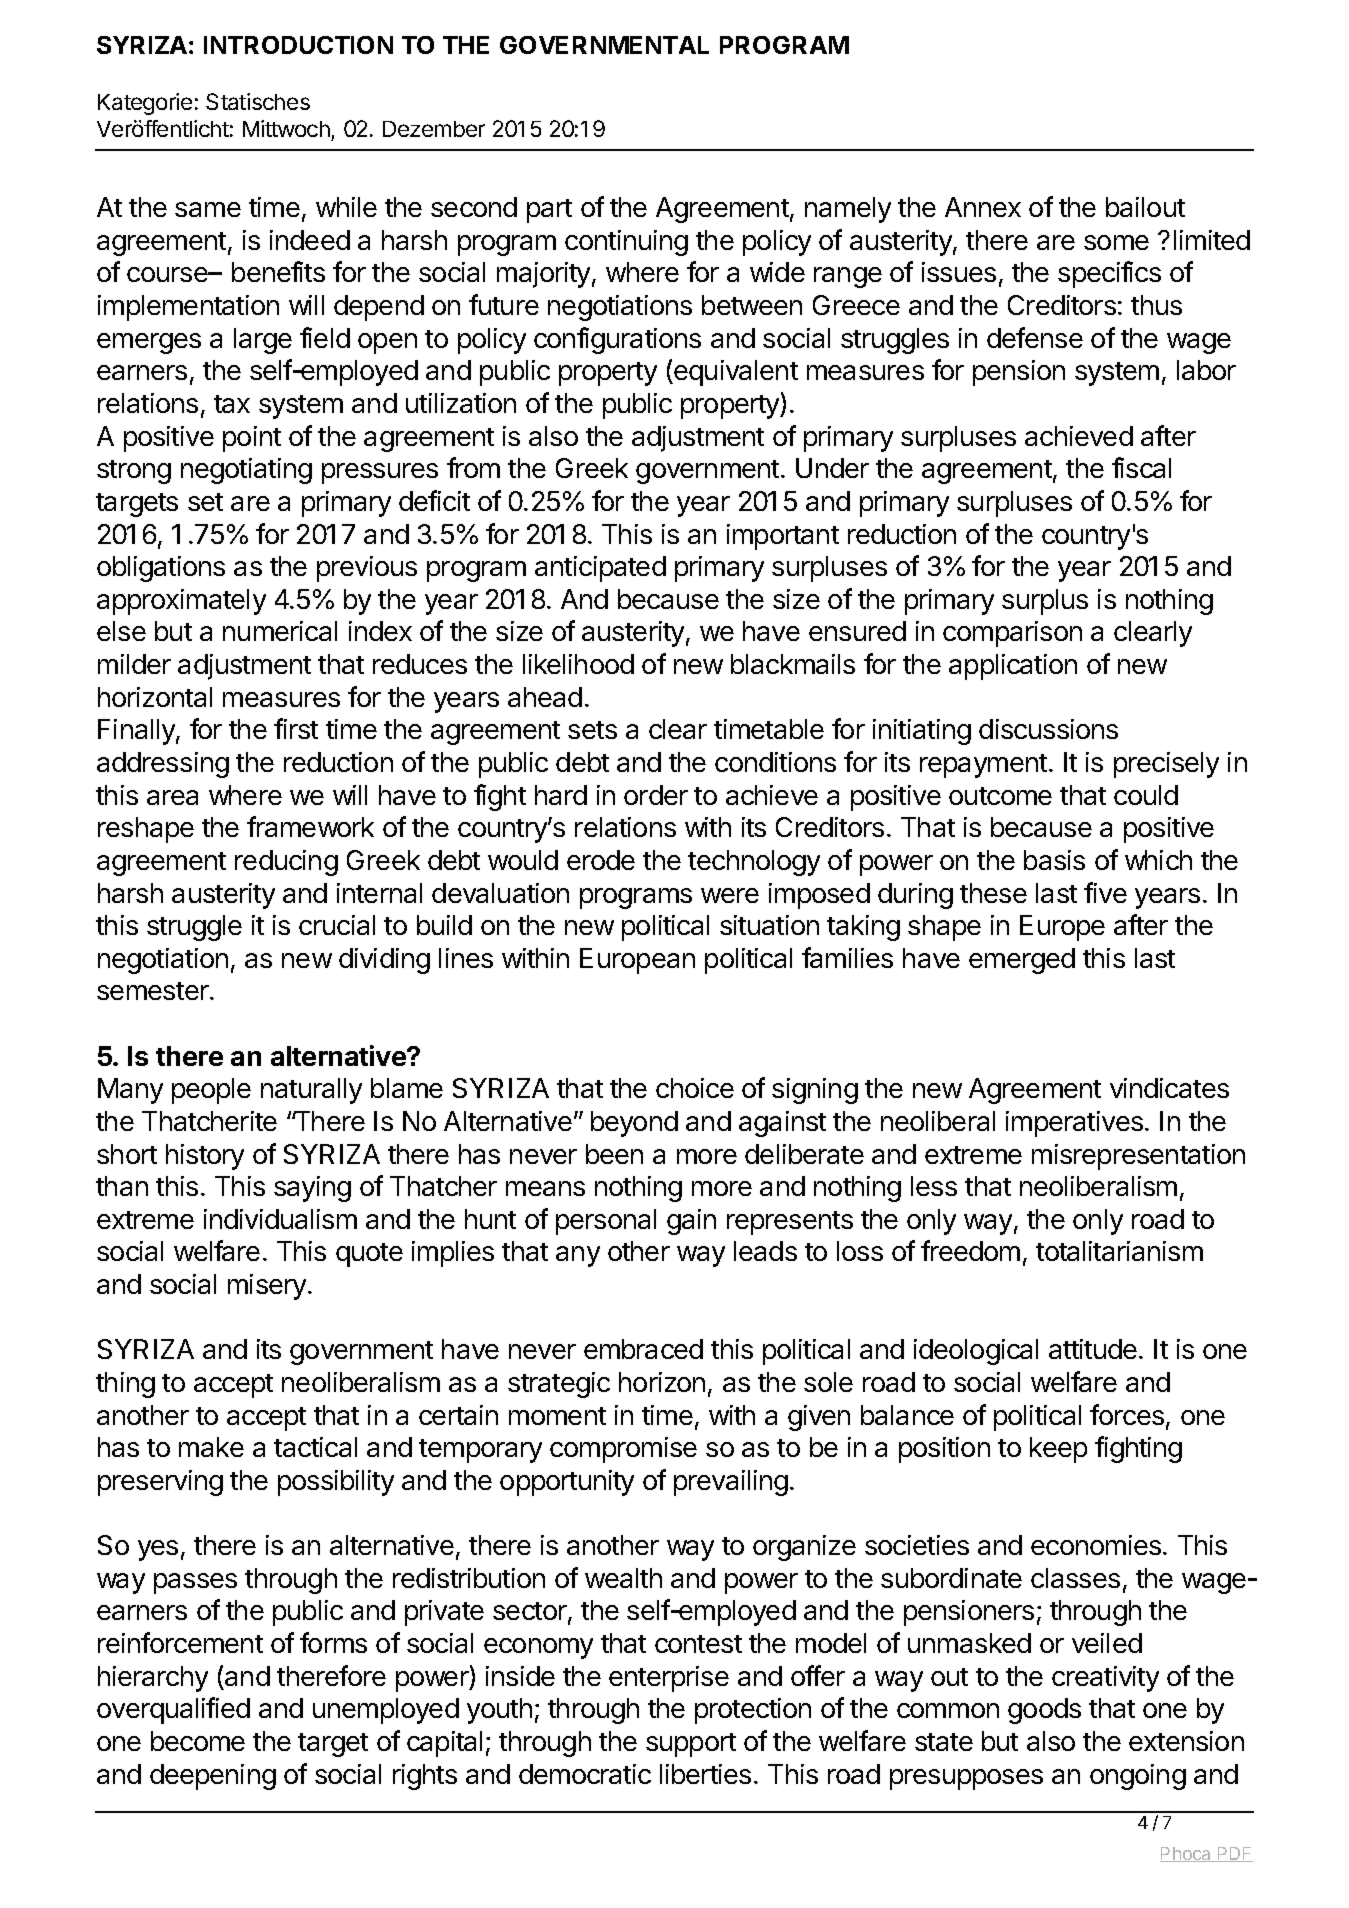 The image size is (1349, 1908). What do you see at coordinates (705, 1774) in the screenshot?
I see `liberties` at bounding box center [705, 1774].
